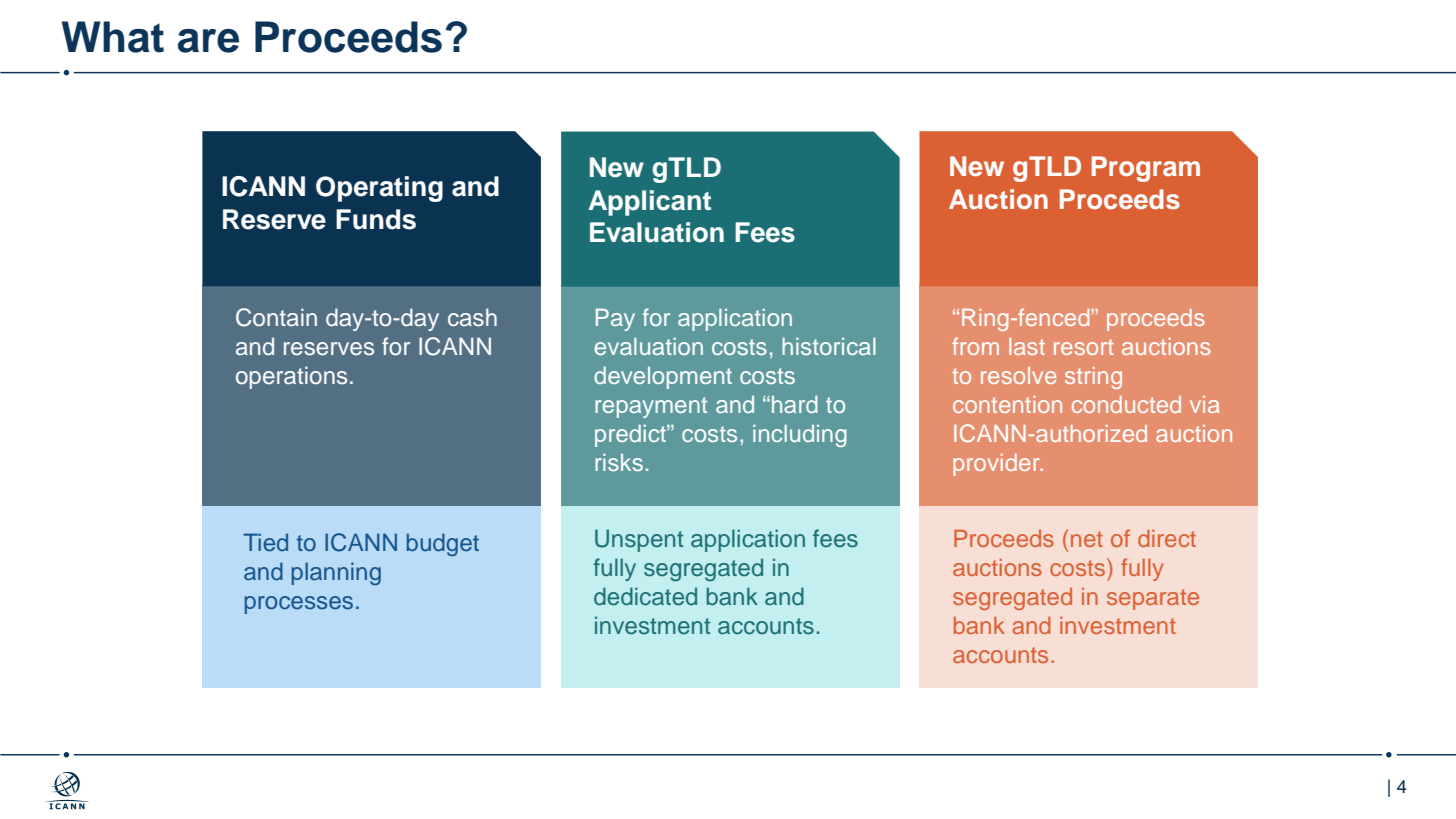  I want to click on repayment, so click(651, 407).
